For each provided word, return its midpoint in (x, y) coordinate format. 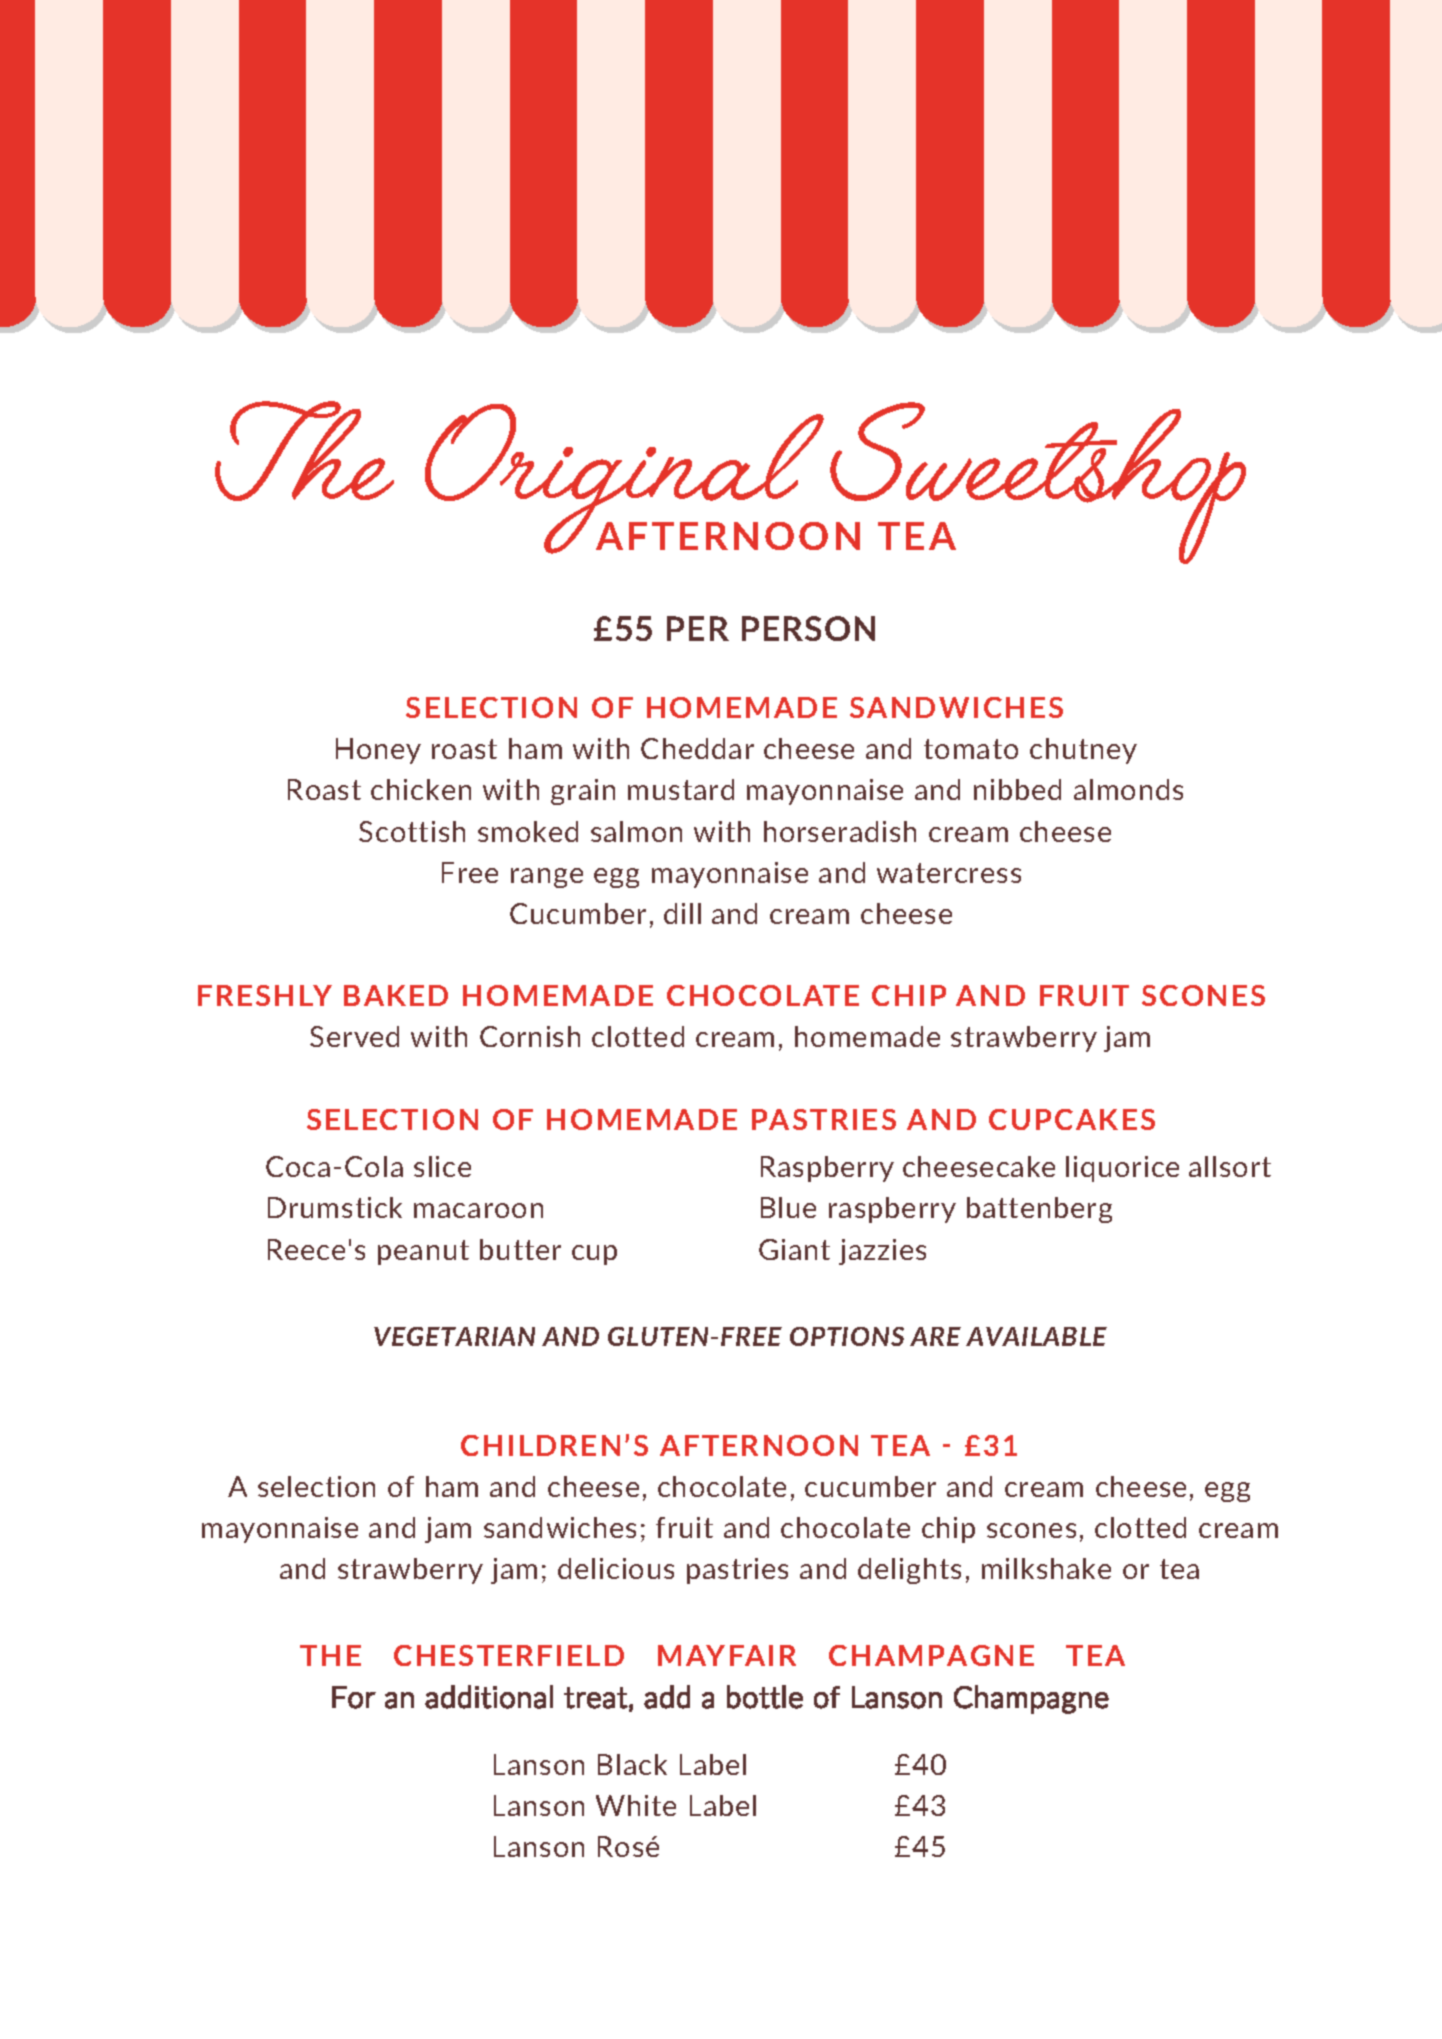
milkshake (1046, 1568)
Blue (788, 1207)
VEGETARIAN (454, 1336)
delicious (616, 1568)
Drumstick (335, 1207)
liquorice (1122, 1169)
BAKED (396, 995)
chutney (1083, 751)
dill (682, 913)
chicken (421, 789)
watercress (949, 873)
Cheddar (697, 748)
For (354, 1697)
